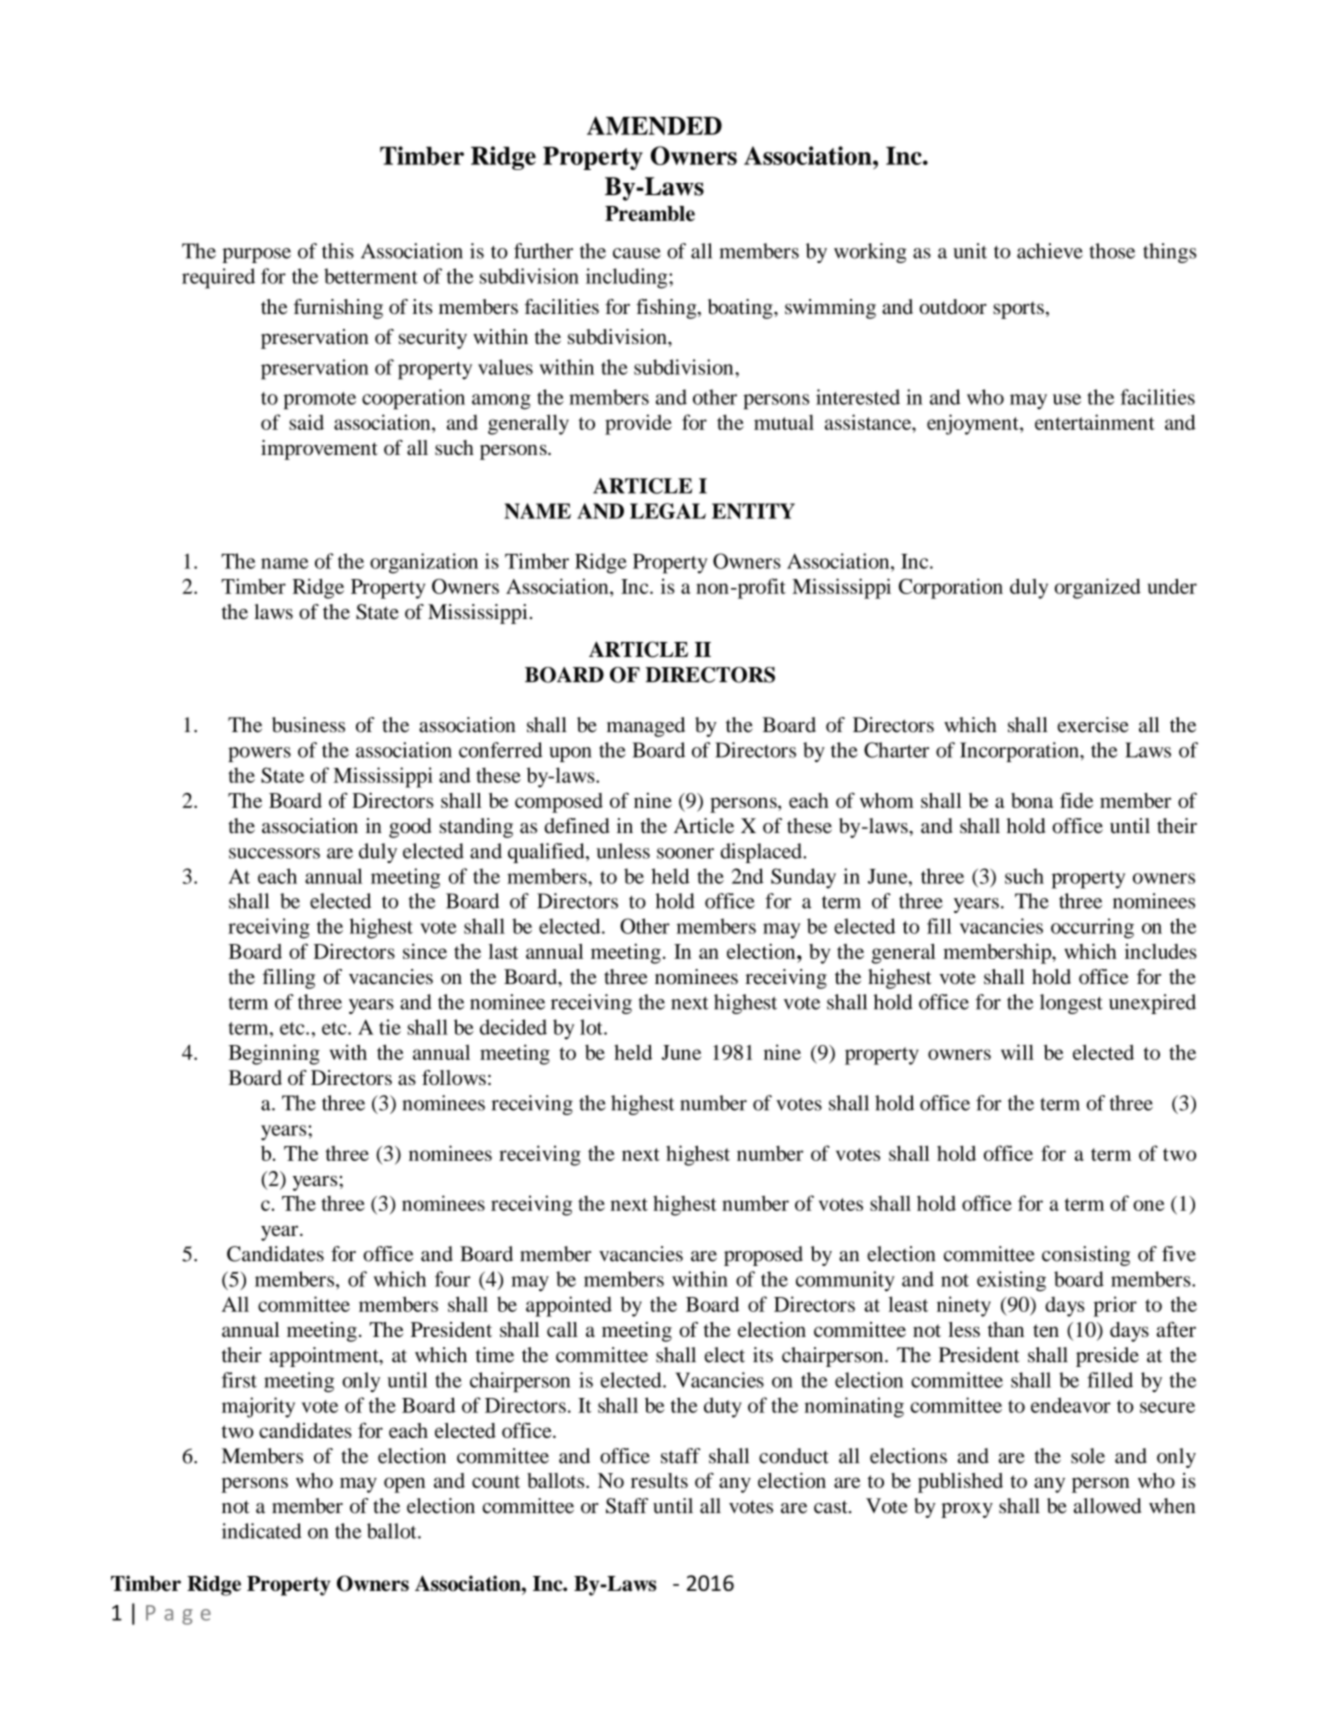  I want to click on successors, so click(274, 853).
